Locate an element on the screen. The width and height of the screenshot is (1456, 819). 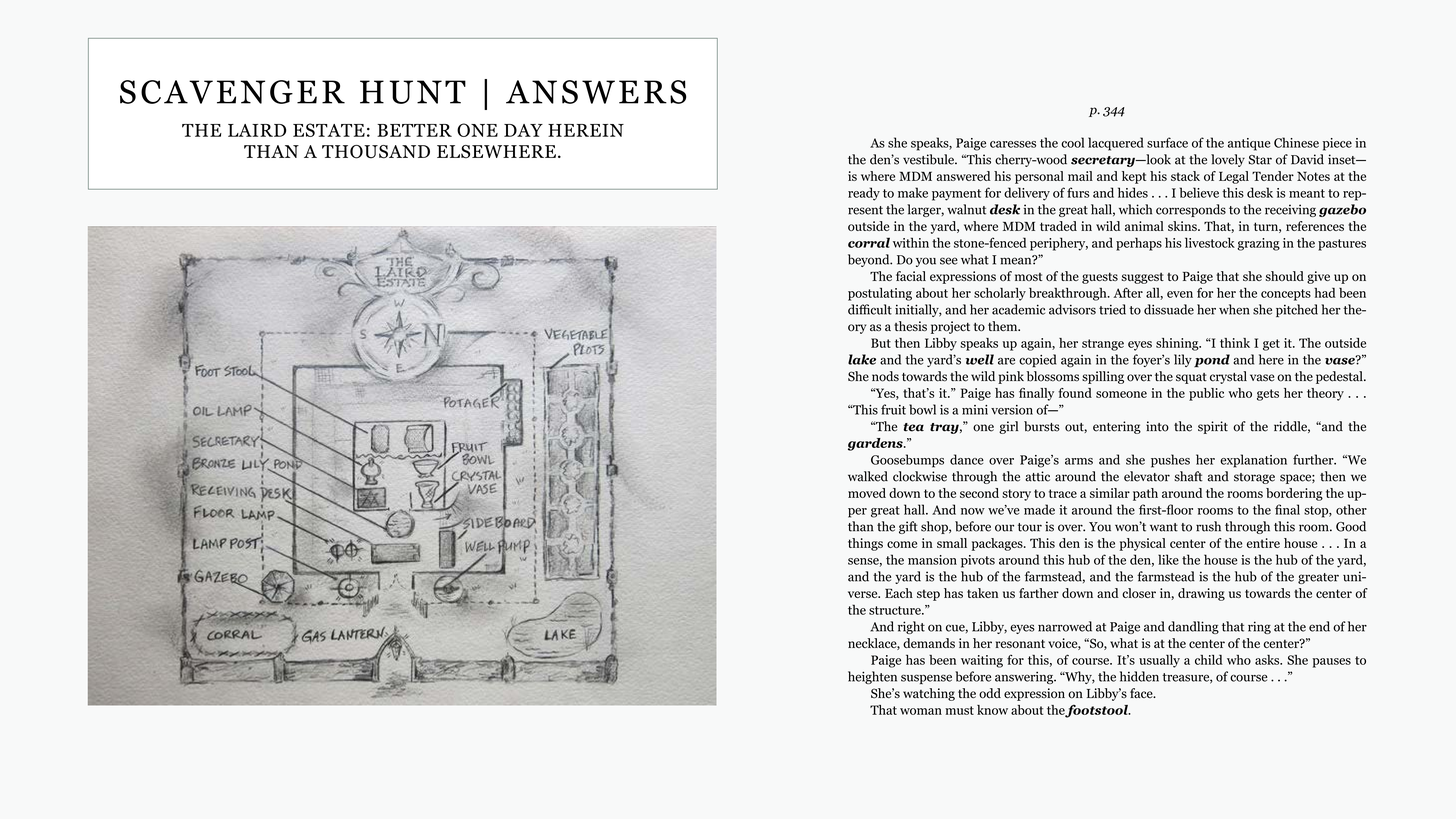
moved is located at coordinates (867, 493).
